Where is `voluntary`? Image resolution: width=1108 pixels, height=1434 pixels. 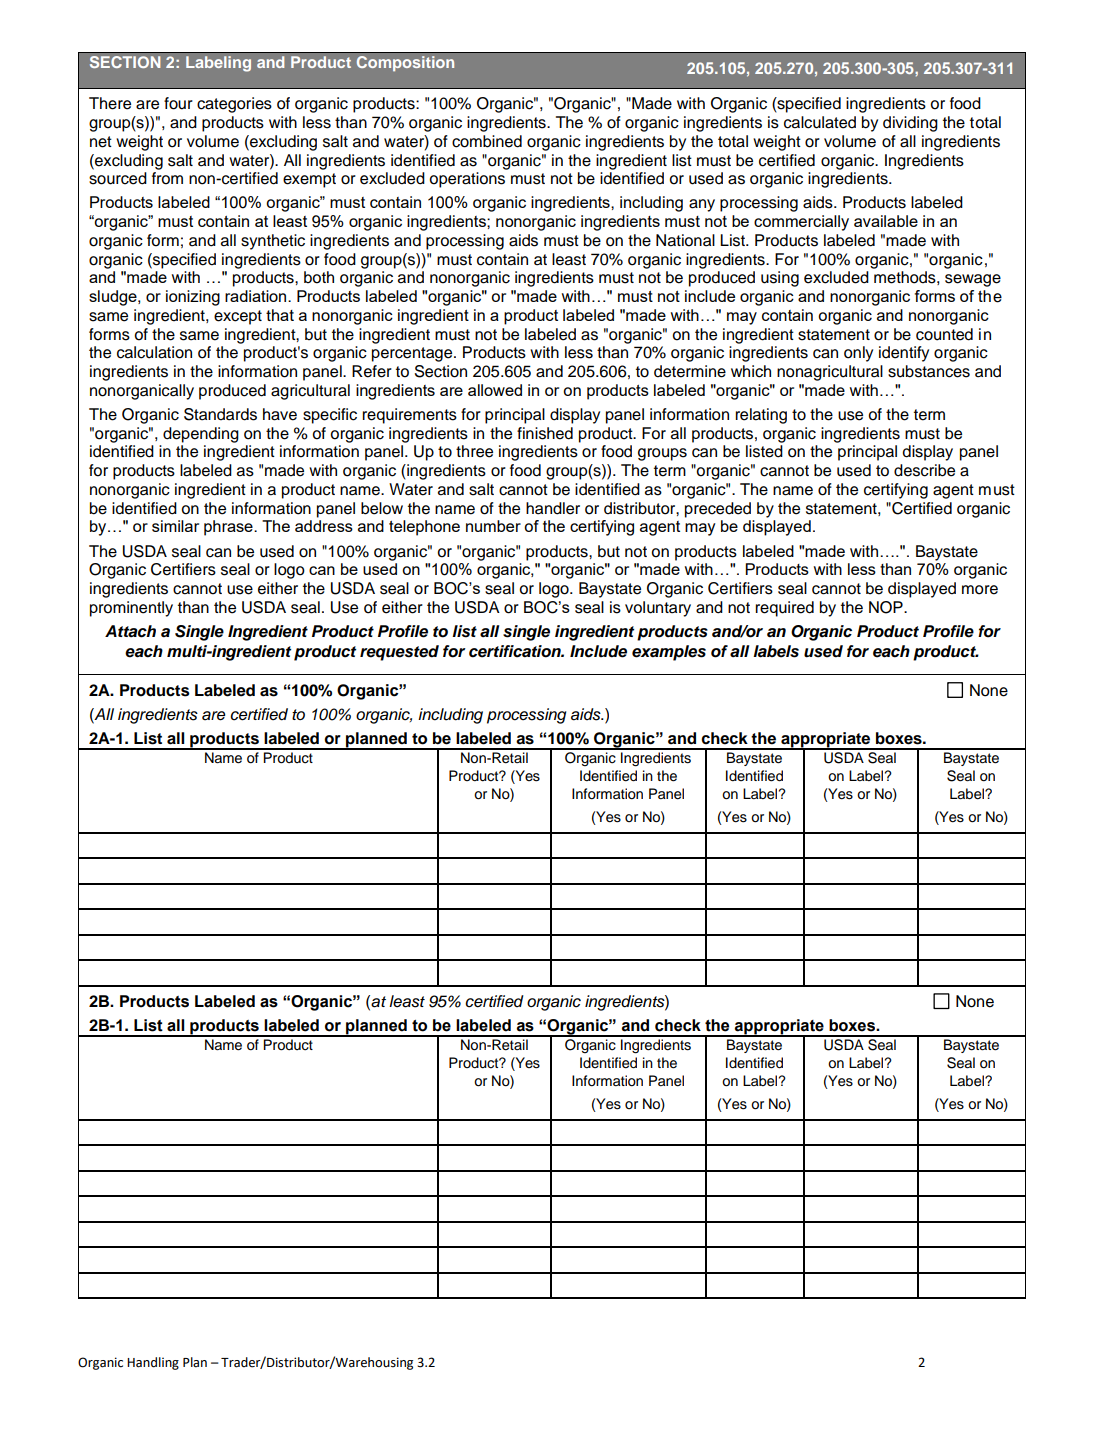
voluntary is located at coordinates (658, 609).
